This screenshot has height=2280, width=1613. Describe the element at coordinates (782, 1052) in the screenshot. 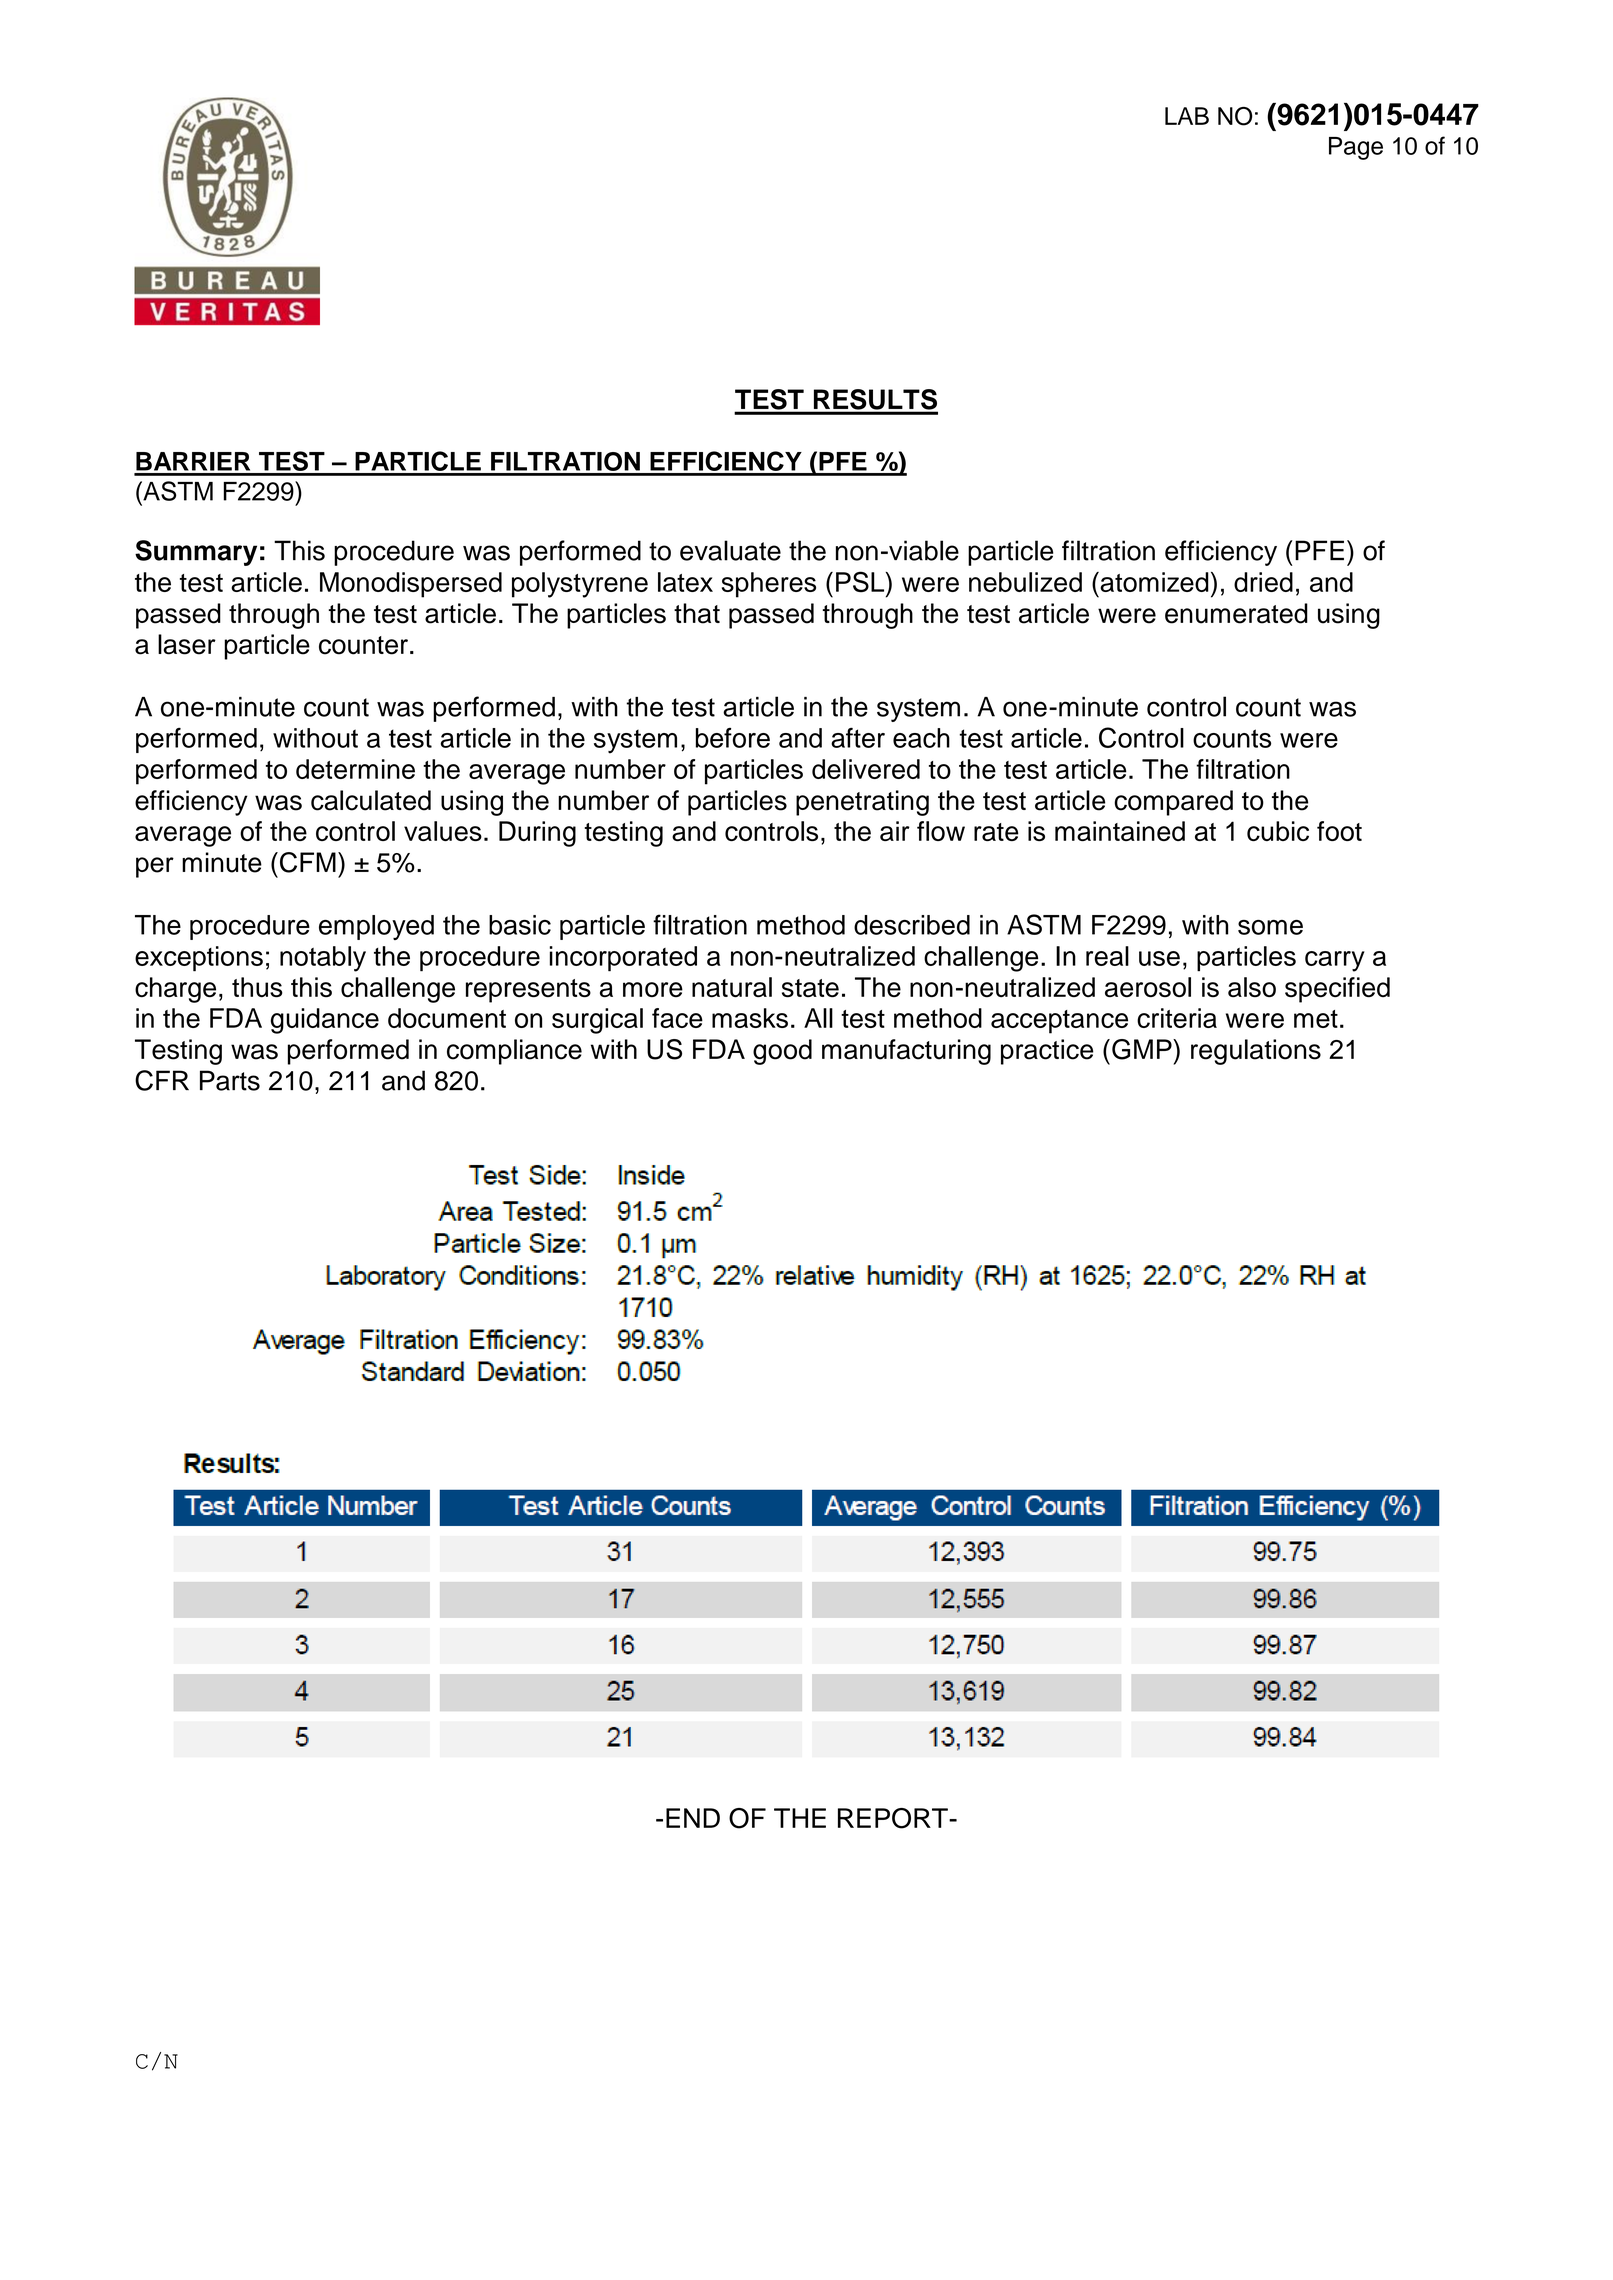

I see `good` at that location.
